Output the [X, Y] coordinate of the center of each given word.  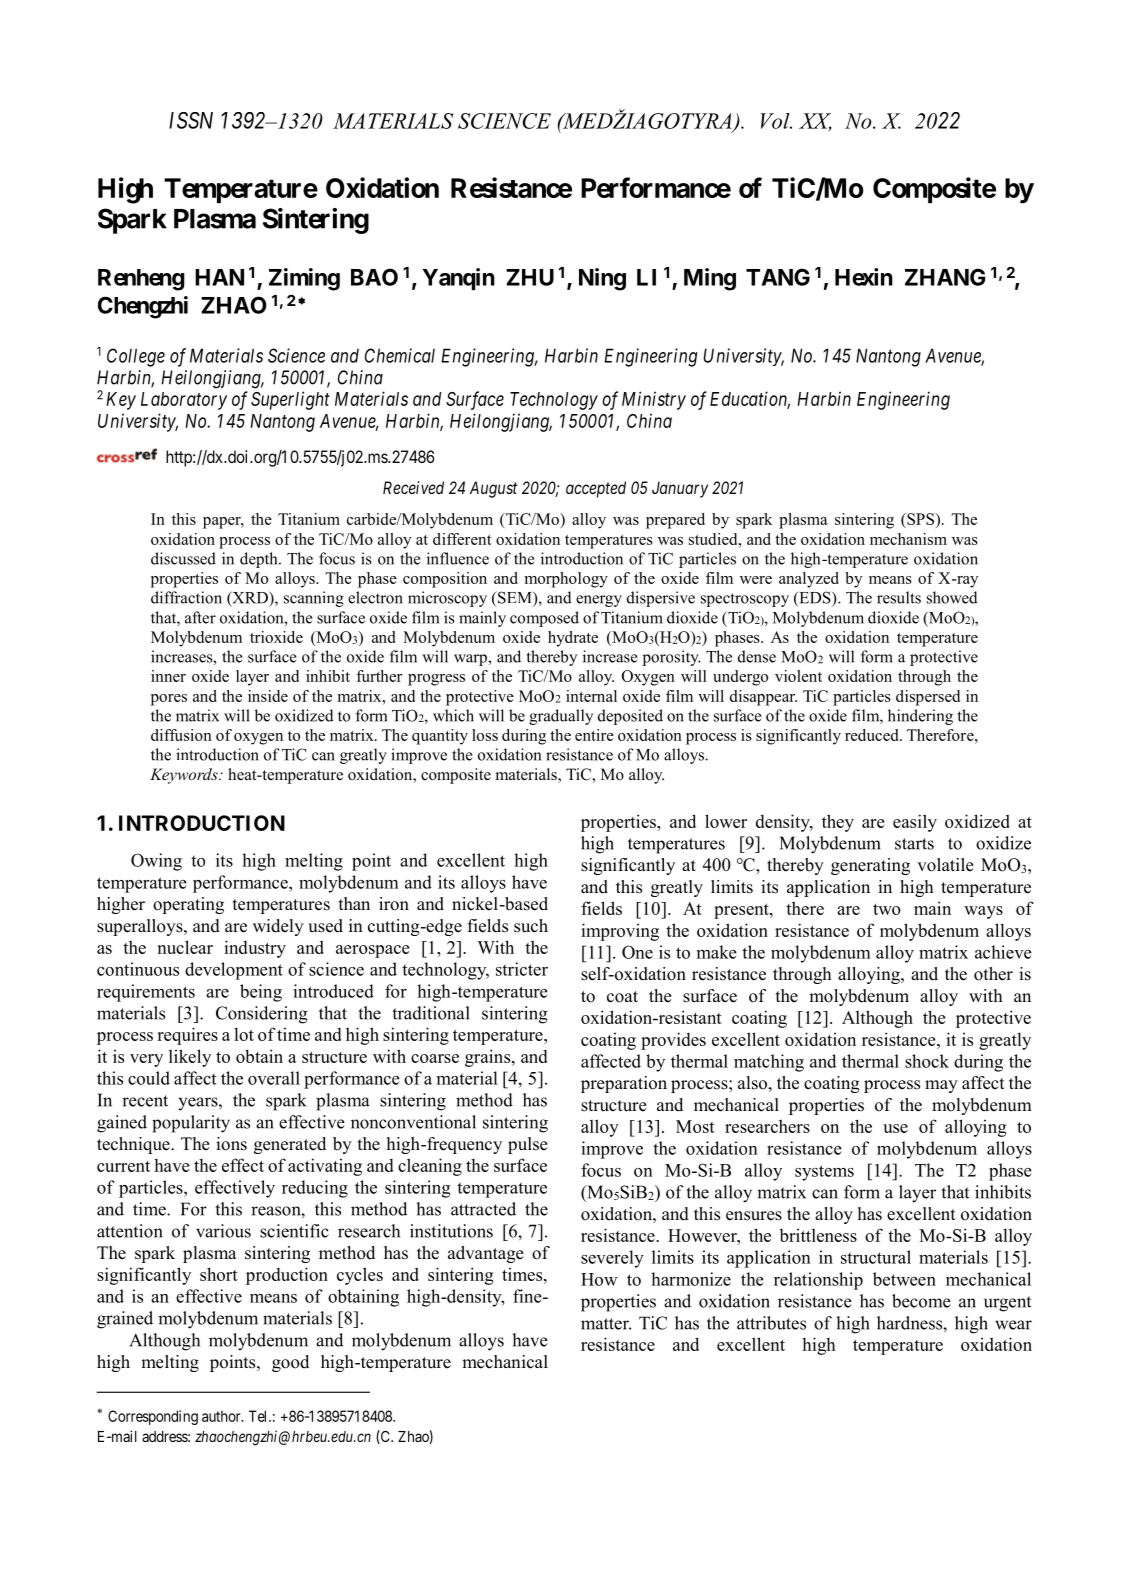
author [222, 1416]
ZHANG [945, 277]
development [234, 971]
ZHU [530, 277]
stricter [522, 969]
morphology [566, 580]
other [993, 974]
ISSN [191, 120]
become [921, 1301]
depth [260, 560]
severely [612, 1259]
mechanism [908, 539]
